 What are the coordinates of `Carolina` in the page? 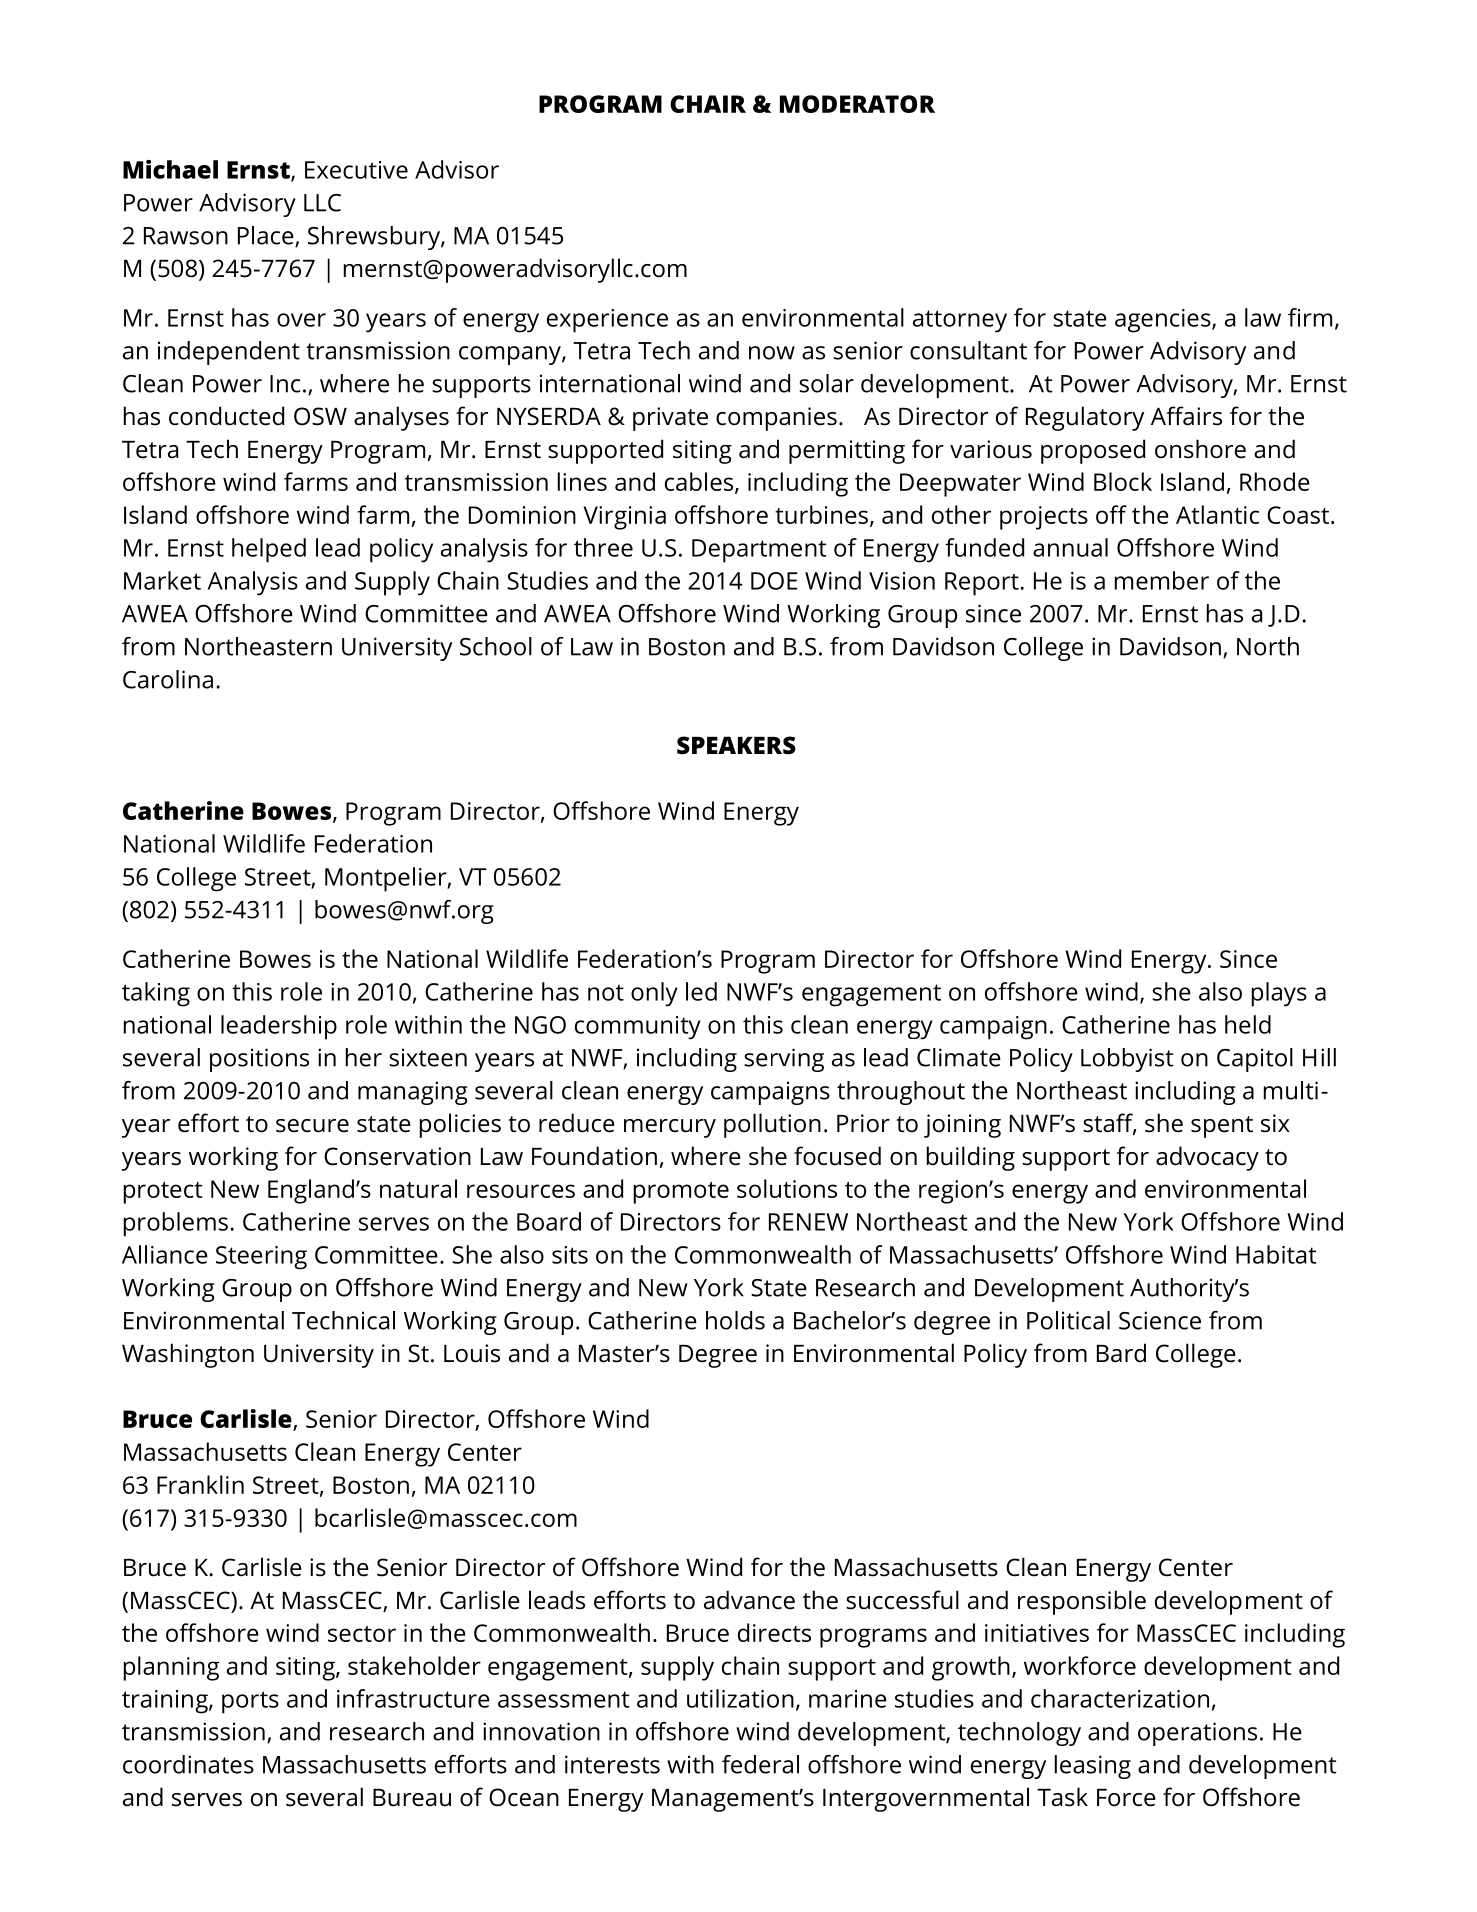 It's located at (168, 679).
